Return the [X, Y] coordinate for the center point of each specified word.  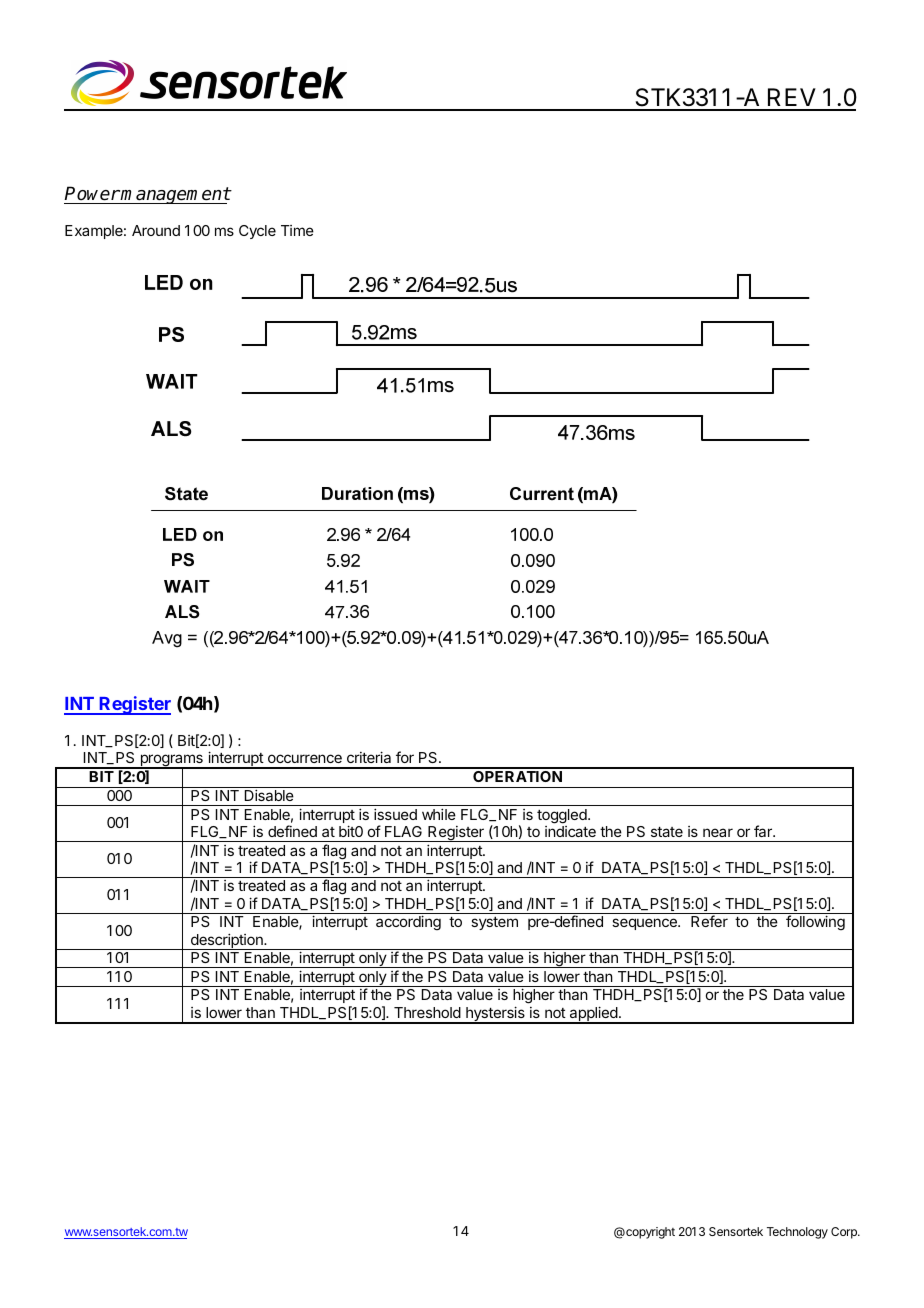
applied [593, 1015]
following [815, 923]
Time [297, 230]
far [764, 831]
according [408, 923]
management [175, 195]
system [494, 923]
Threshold [427, 1012]
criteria [369, 757]
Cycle [257, 232]
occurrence [305, 758]
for [405, 757]
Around [156, 230]
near [718, 832]
